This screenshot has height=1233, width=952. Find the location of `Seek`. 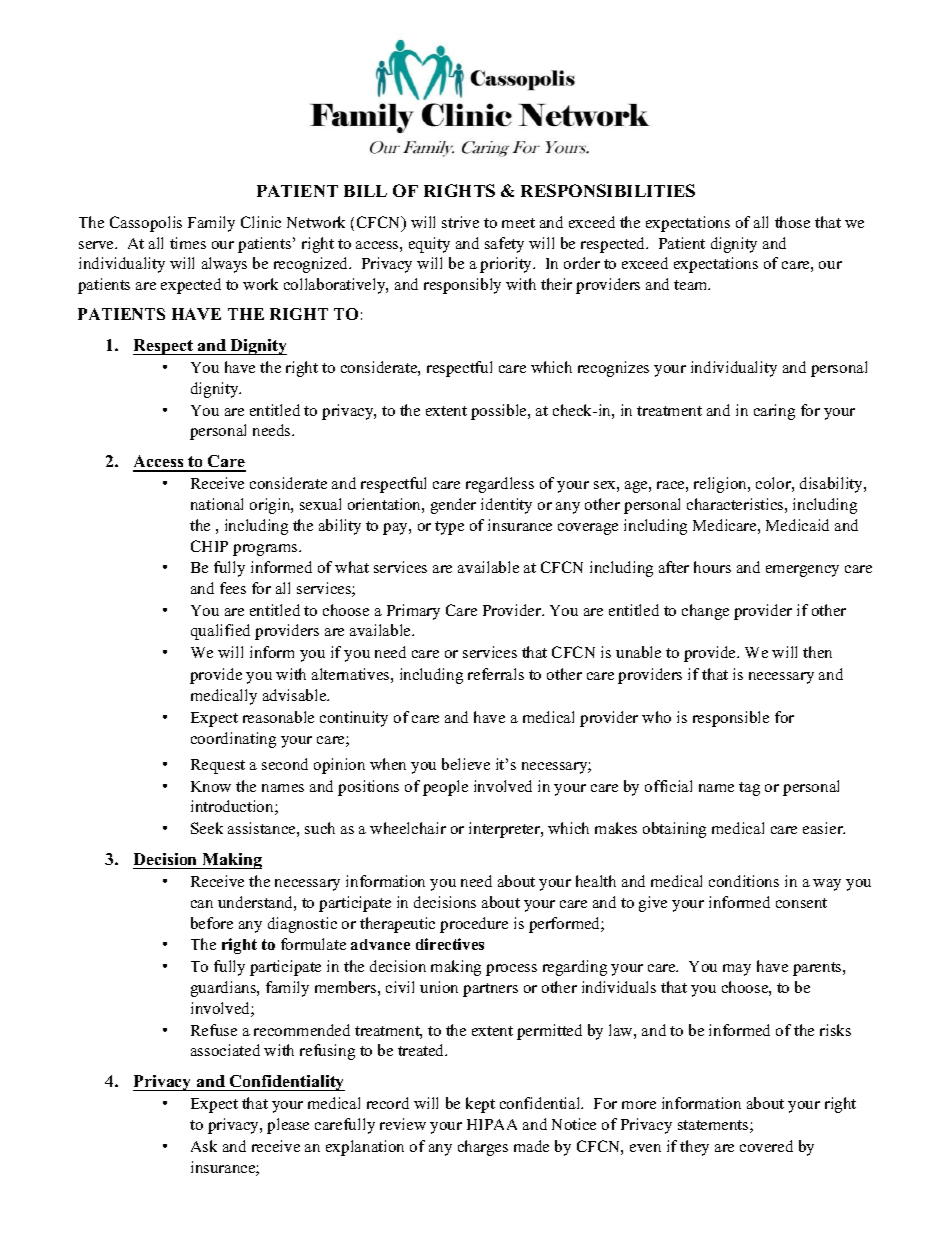

Seek is located at coordinates (207, 828).
